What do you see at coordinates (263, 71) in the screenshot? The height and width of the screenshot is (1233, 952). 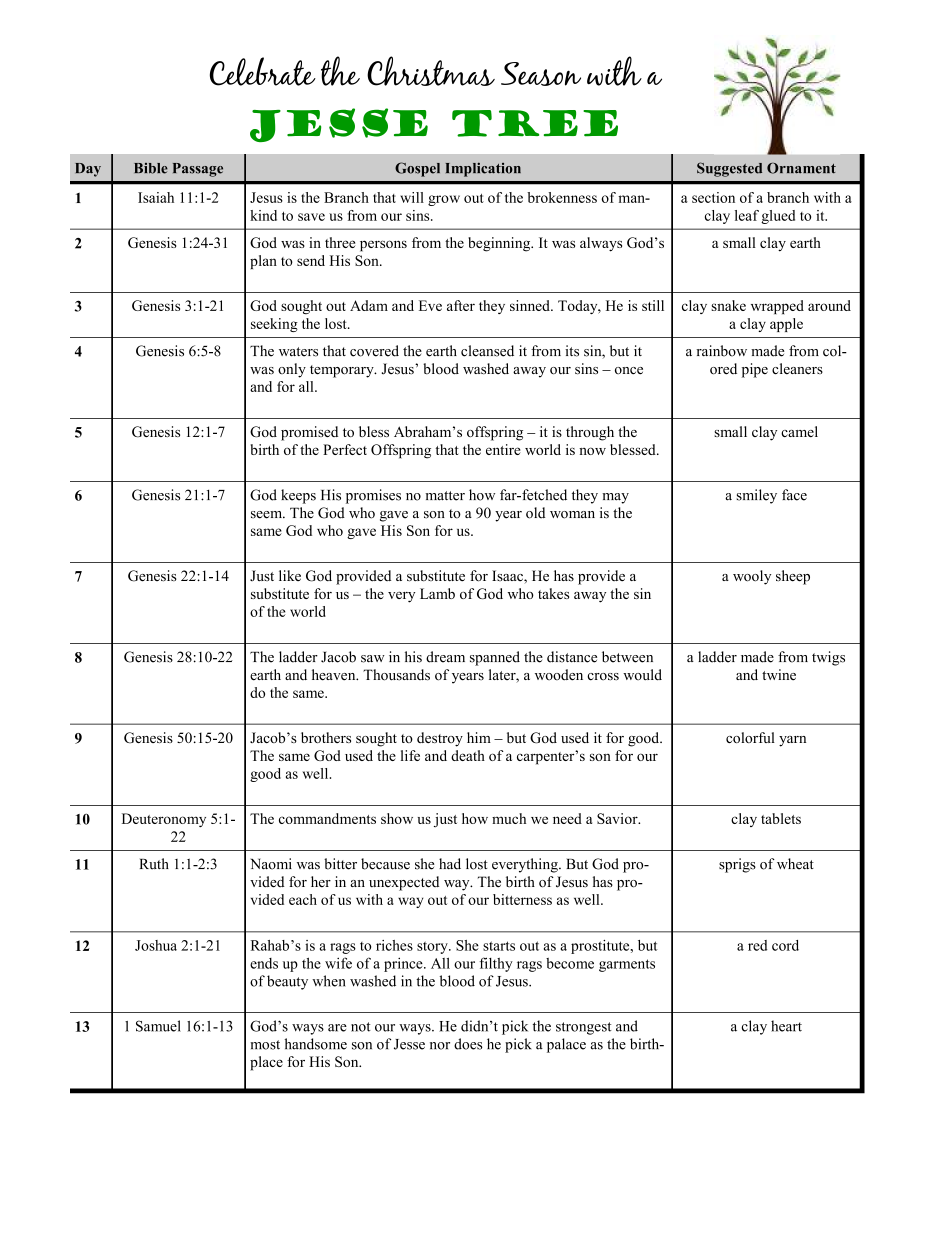 I see `Celebrate` at bounding box center [263, 71].
